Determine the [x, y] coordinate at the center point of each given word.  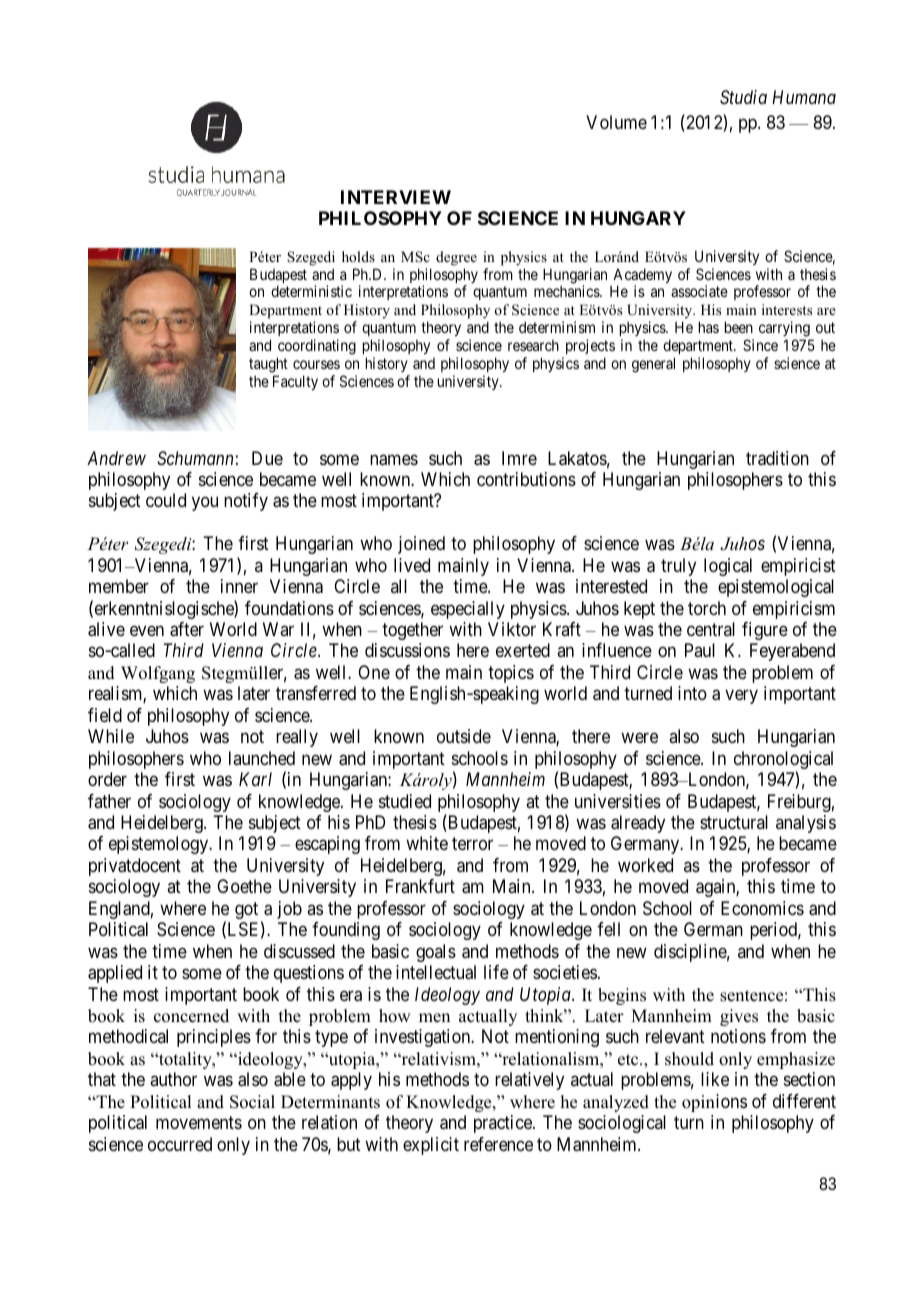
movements [199, 1122]
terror [472, 844]
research [533, 345]
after [187, 629]
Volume [616, 122]
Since [760, 345]
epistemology [160, 845]
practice [504, 1124]
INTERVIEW [396, 197]
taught [268, 365]
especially [468, 610]
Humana [804, 97]
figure [765, 631]
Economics [762, 908]
